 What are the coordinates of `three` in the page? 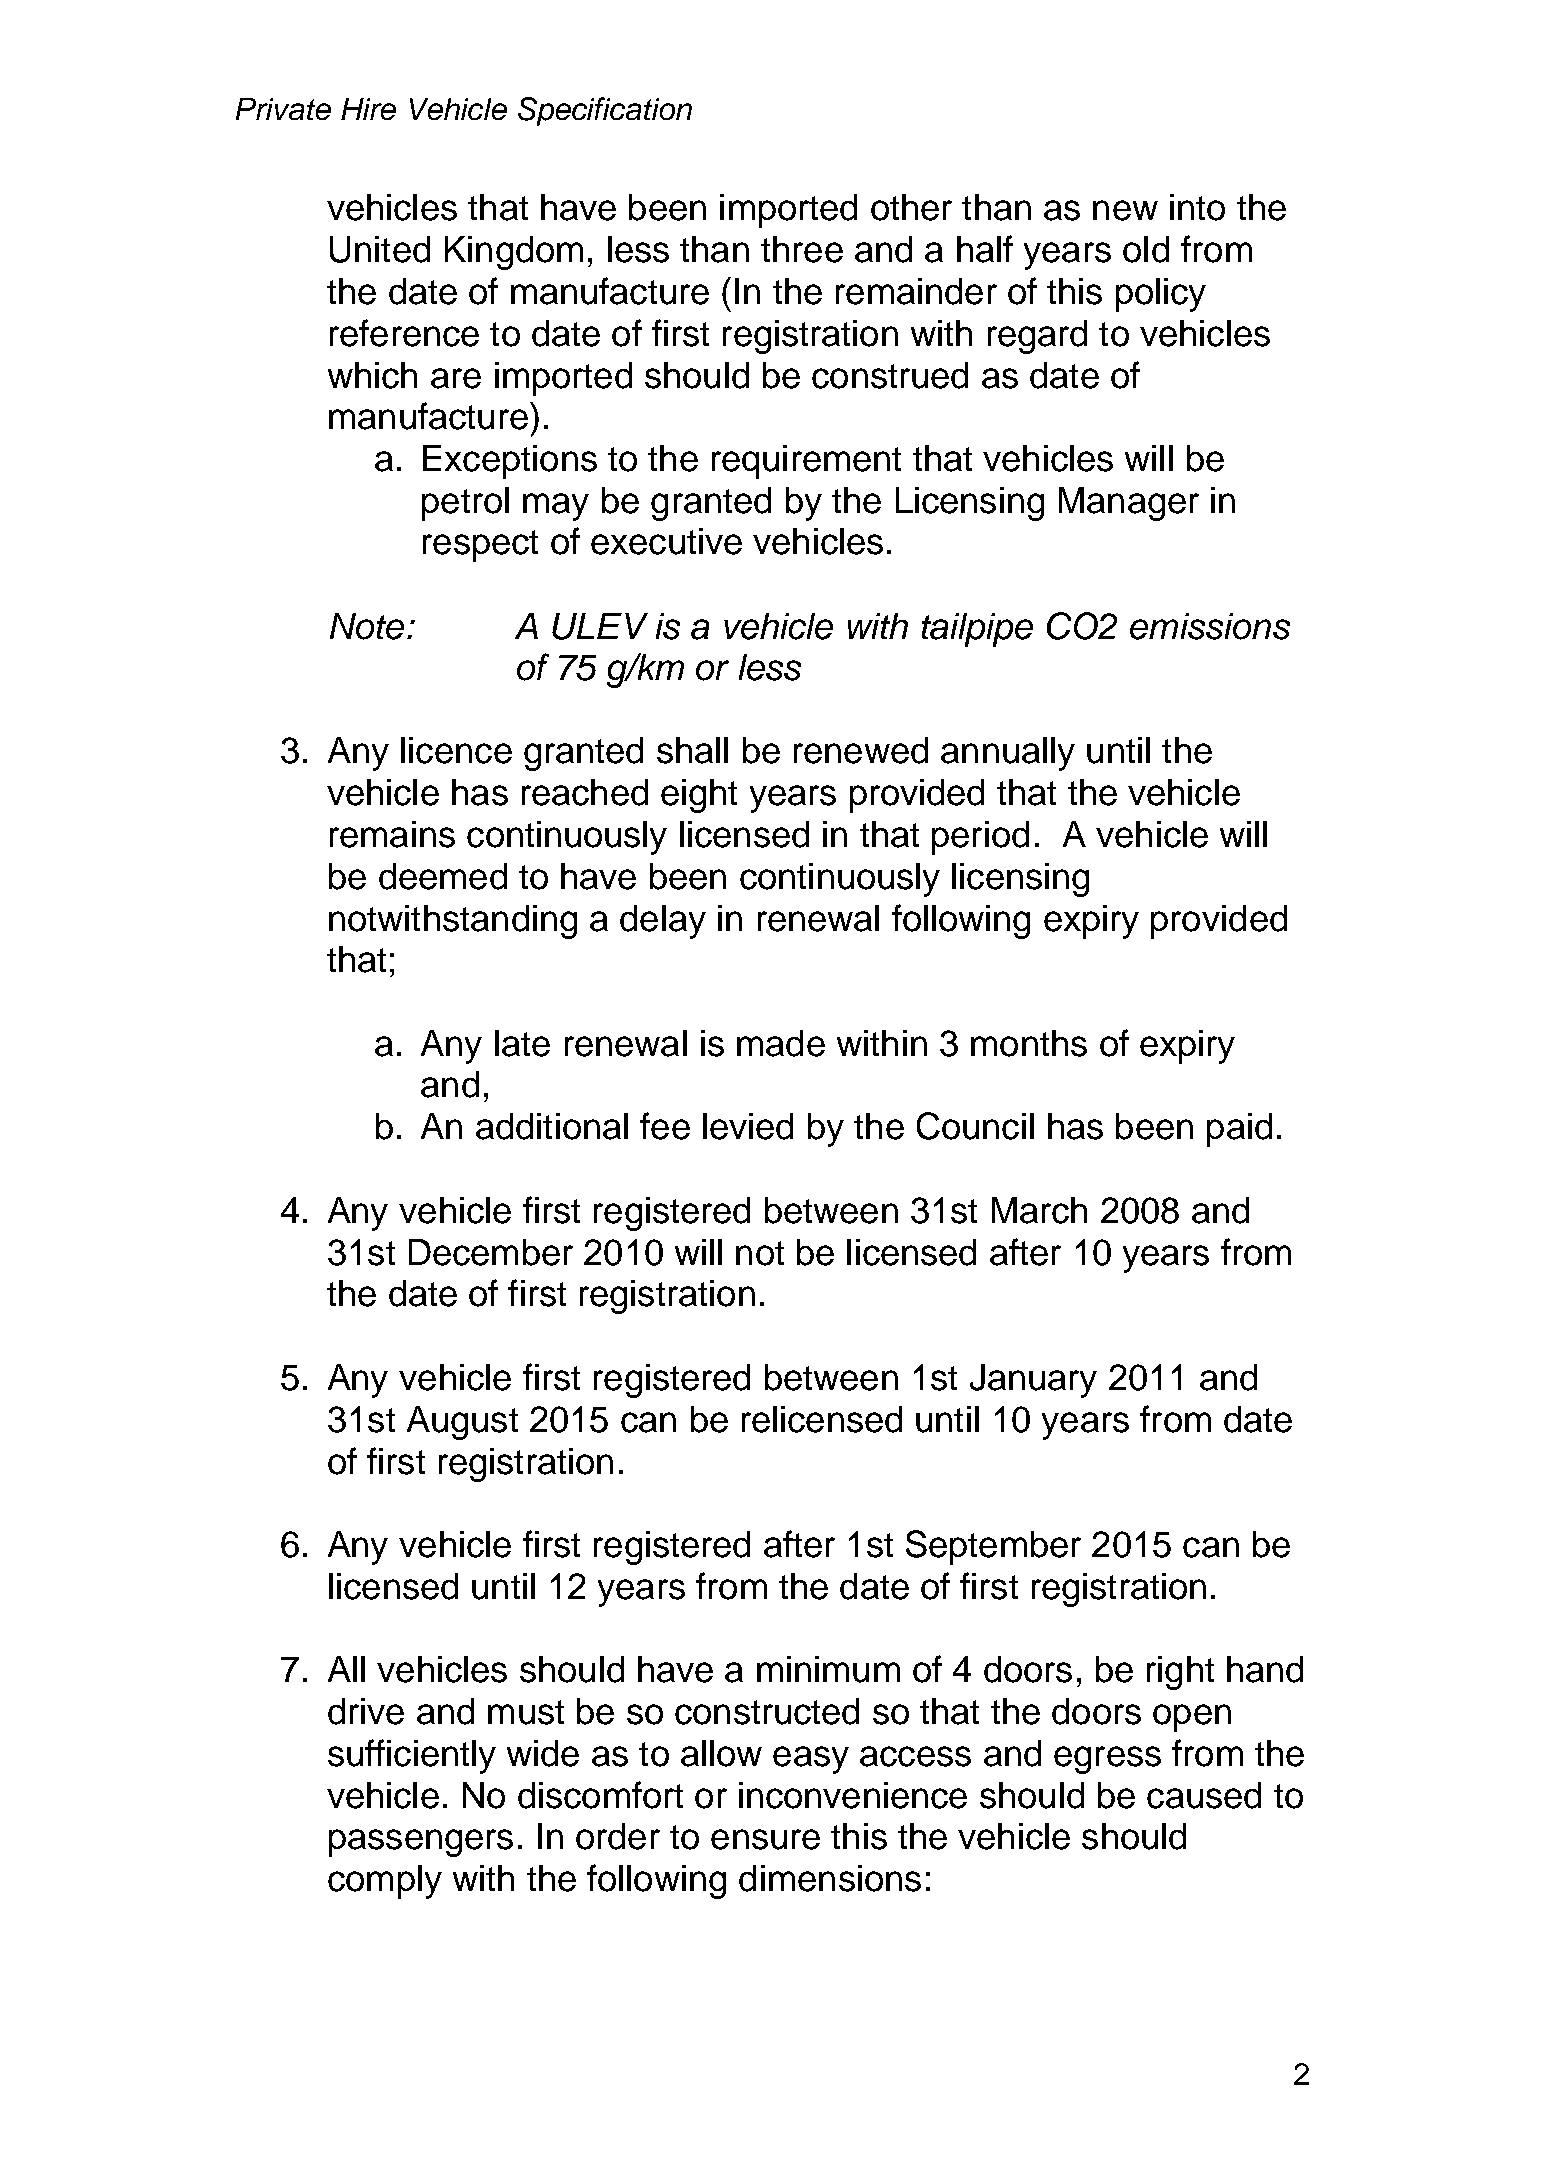 It's located at (802, 249).
